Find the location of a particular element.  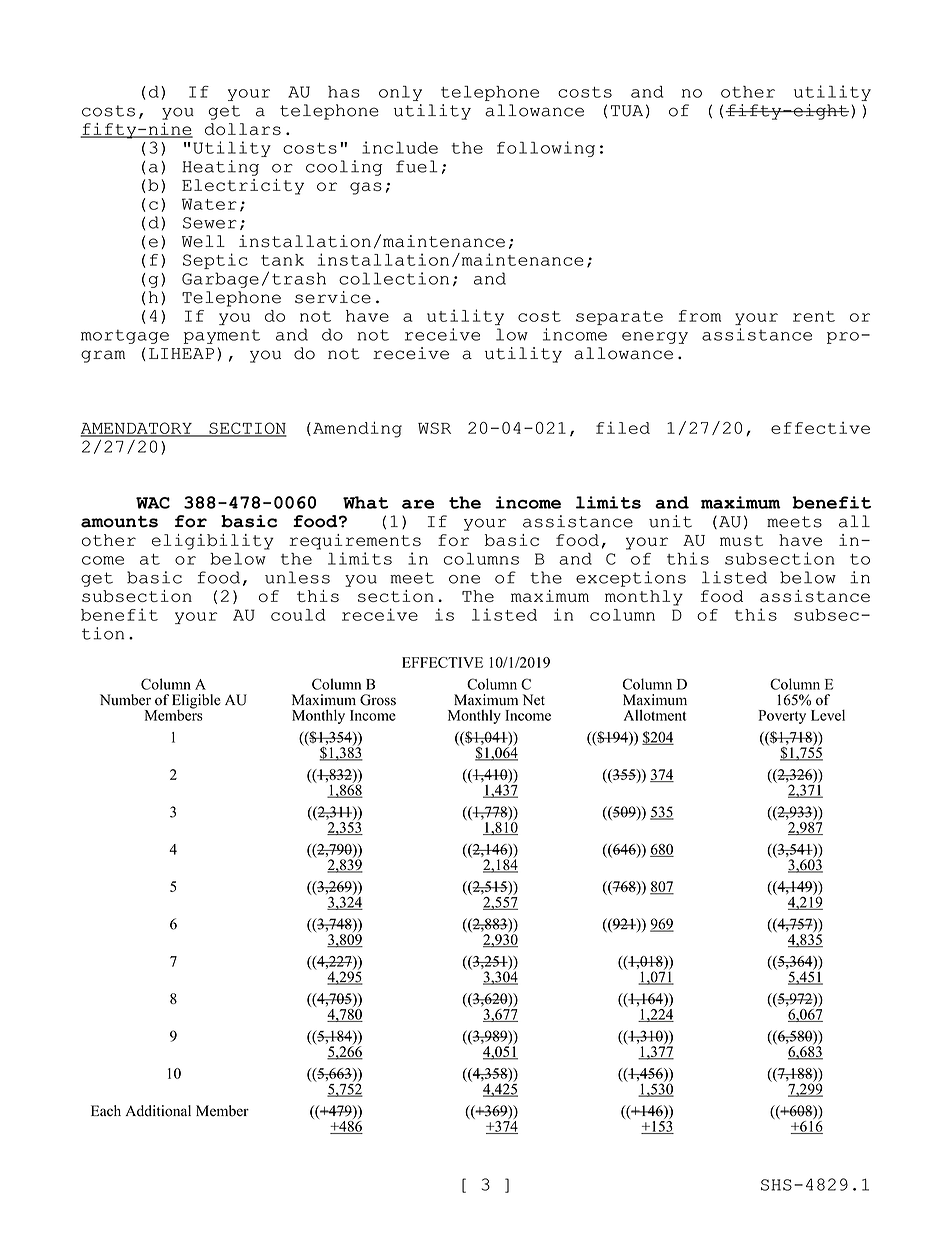

from is located at coordinates (700, 316).
